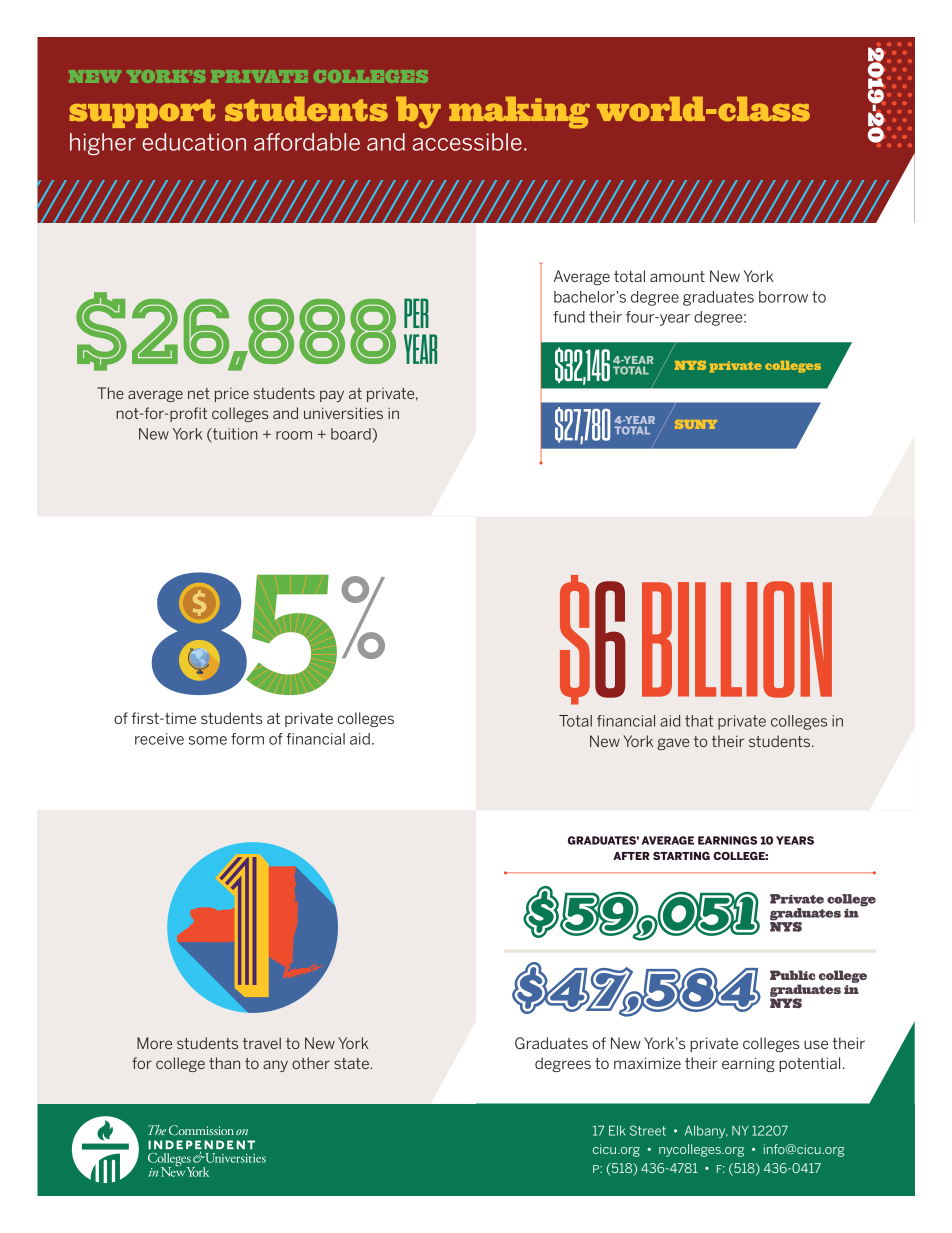  What do you see at coordinates (208, 740) in the screenshot?
I see `some` at bounding box center [208, 740].
